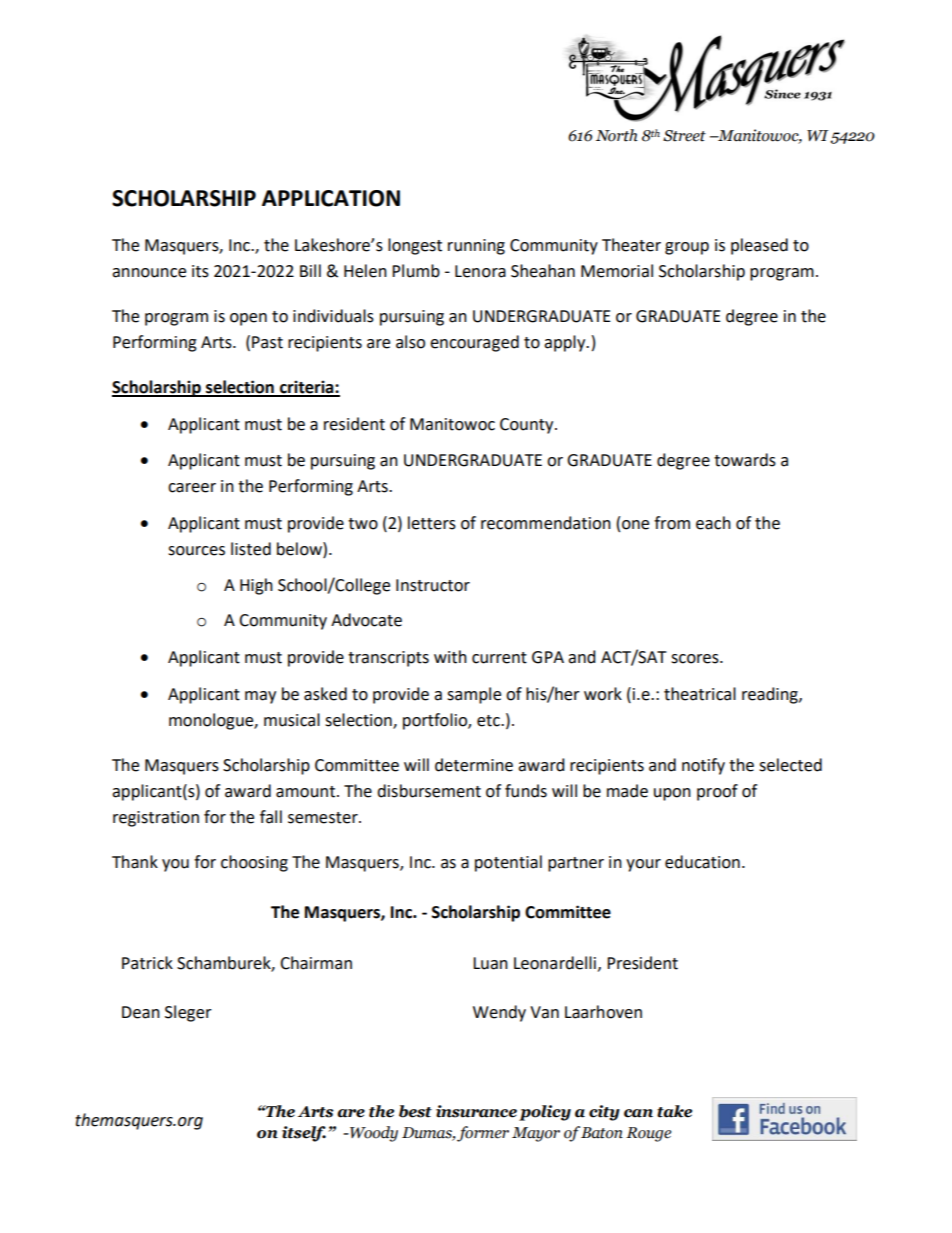  I want to click on itself, so click(304, 1134).
